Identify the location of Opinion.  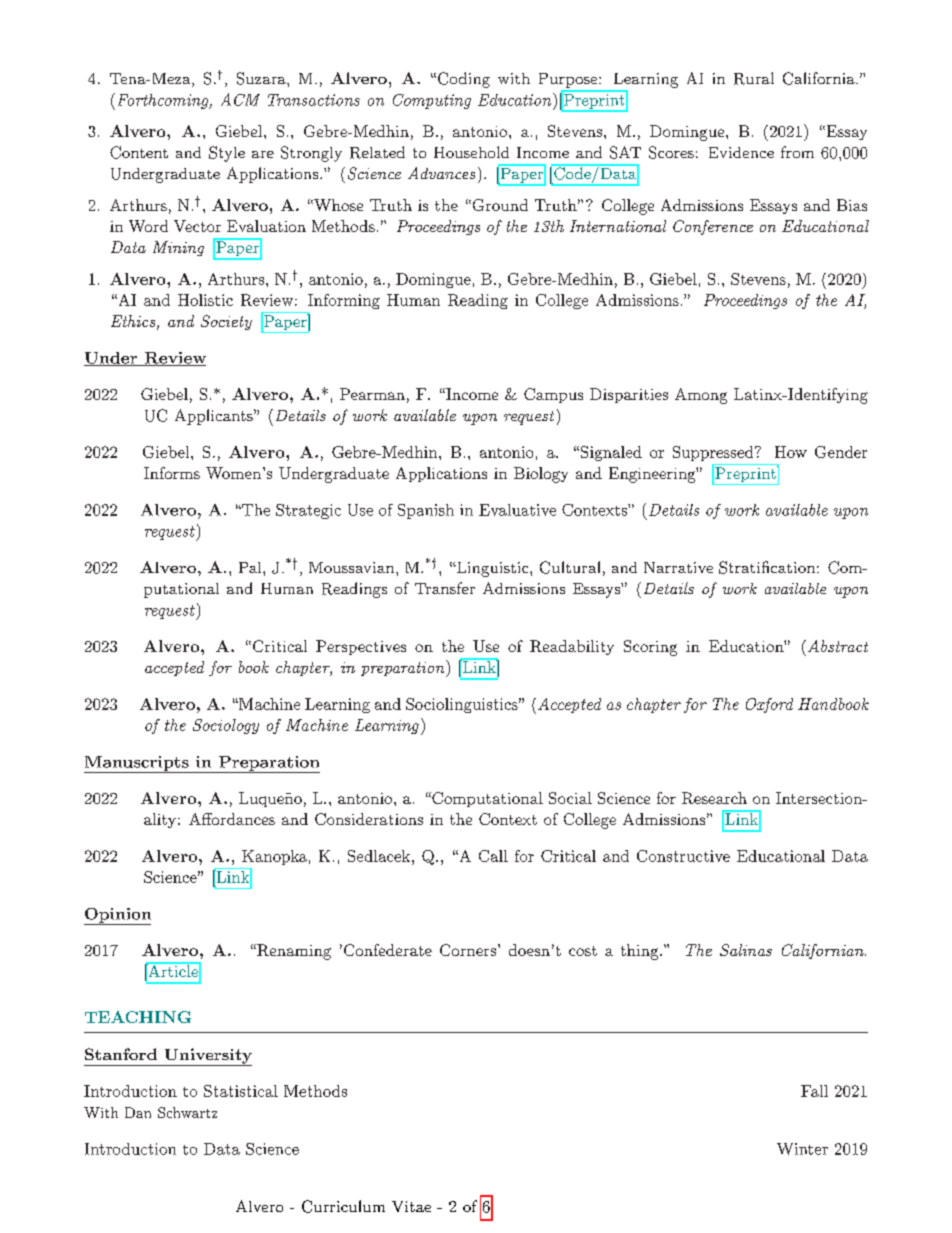
(117, 916).
